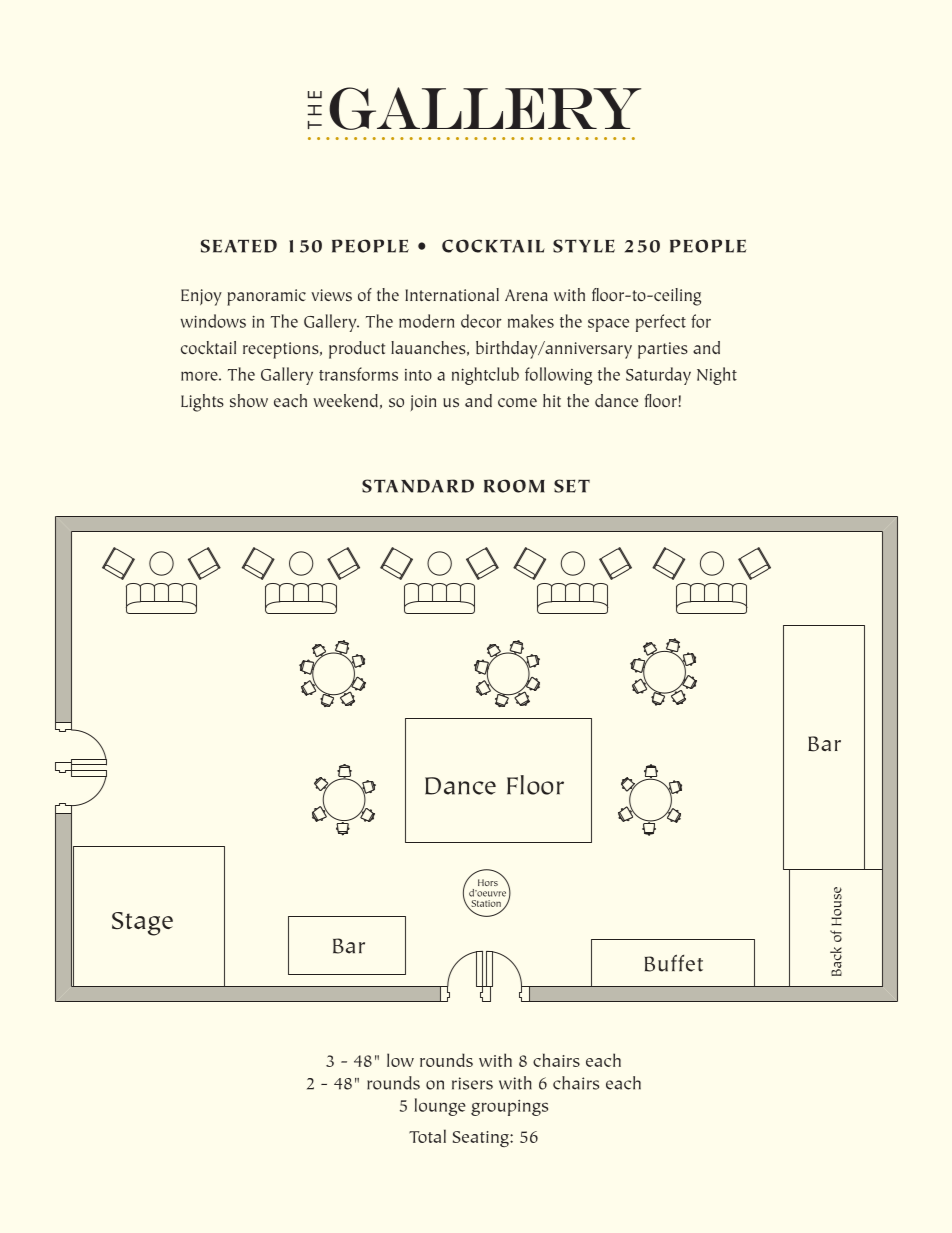  I want to click on STYLE, so click(584, 246).
